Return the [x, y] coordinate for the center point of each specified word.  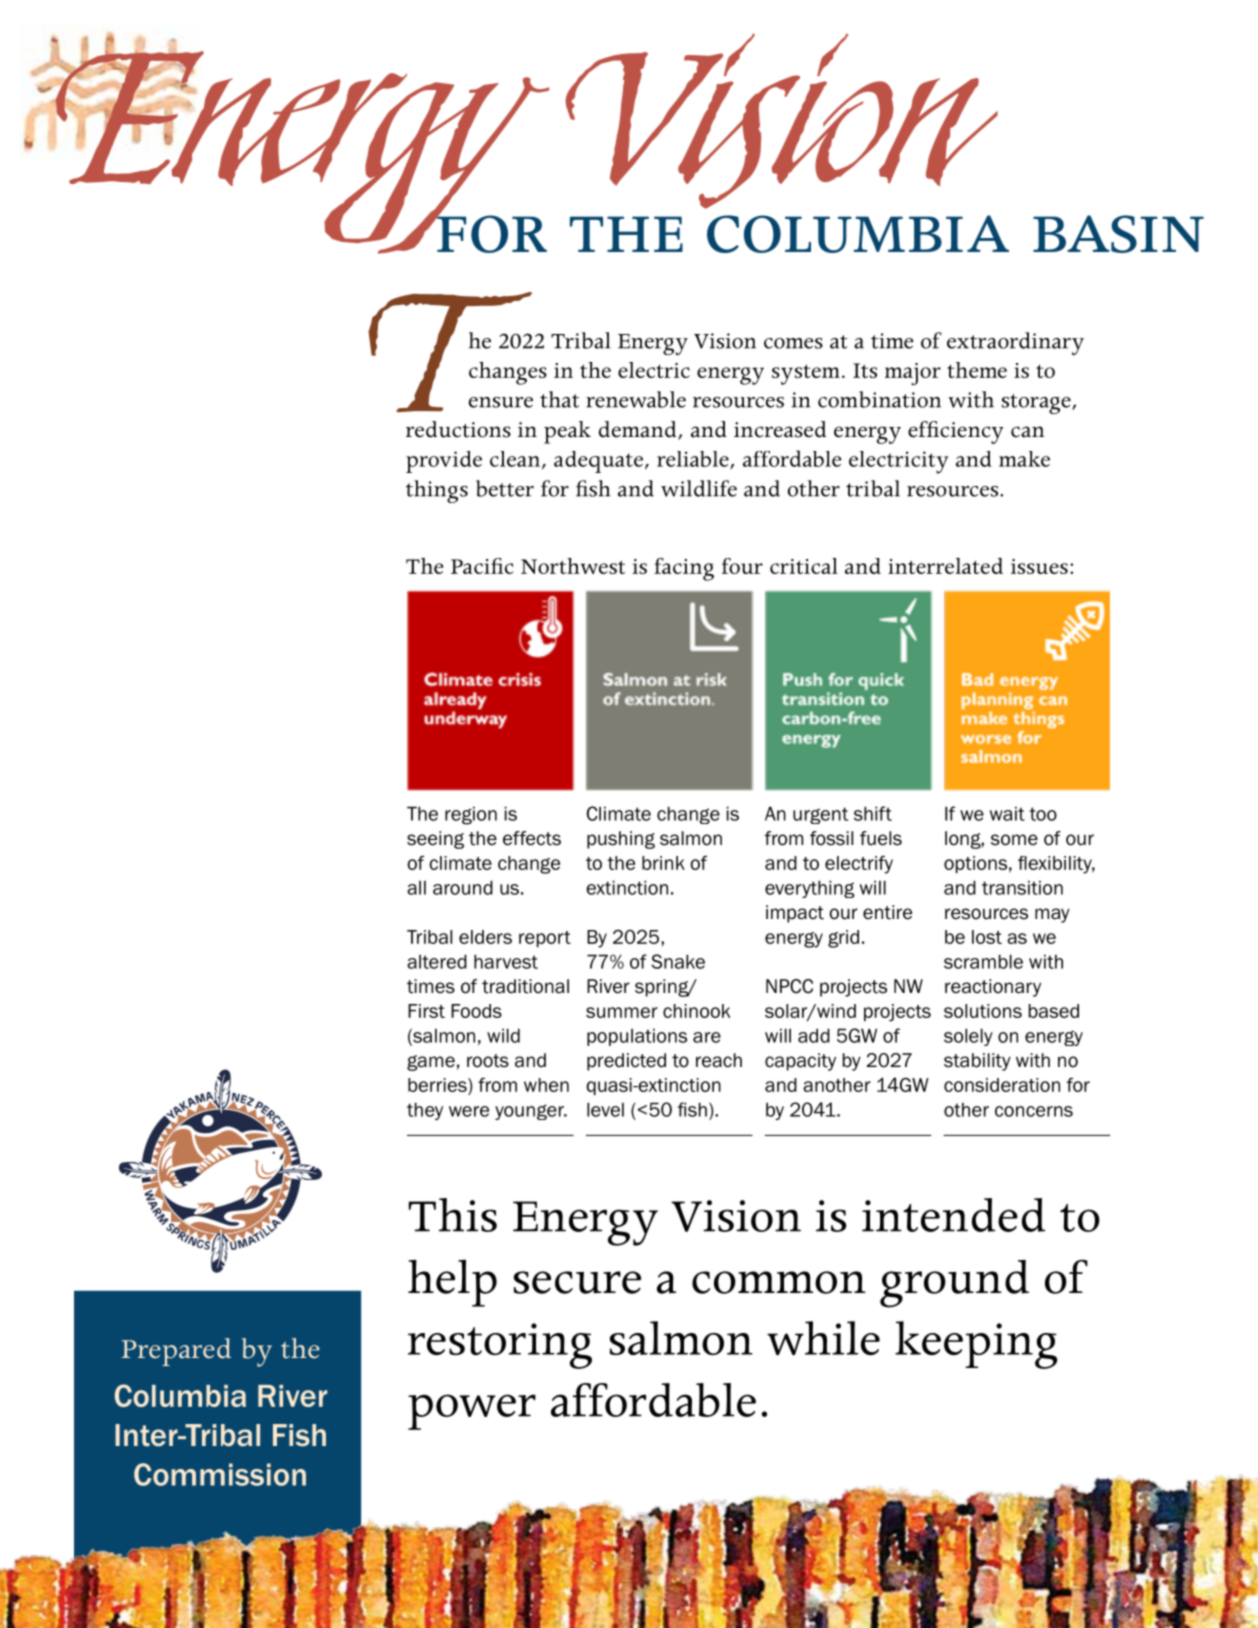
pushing [621, 840]
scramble [983, 961]
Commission [220, 1474]
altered [437, 961]
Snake [678, 961]
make [1024, 459]
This [453, 1215]
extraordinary [1015, 343]
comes [793, 343]
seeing [435, 840]
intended [953, 1215]
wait [1007, 813]
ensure [501, 402]
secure [577, 1282]
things [437, 491]
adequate [600, 462]
